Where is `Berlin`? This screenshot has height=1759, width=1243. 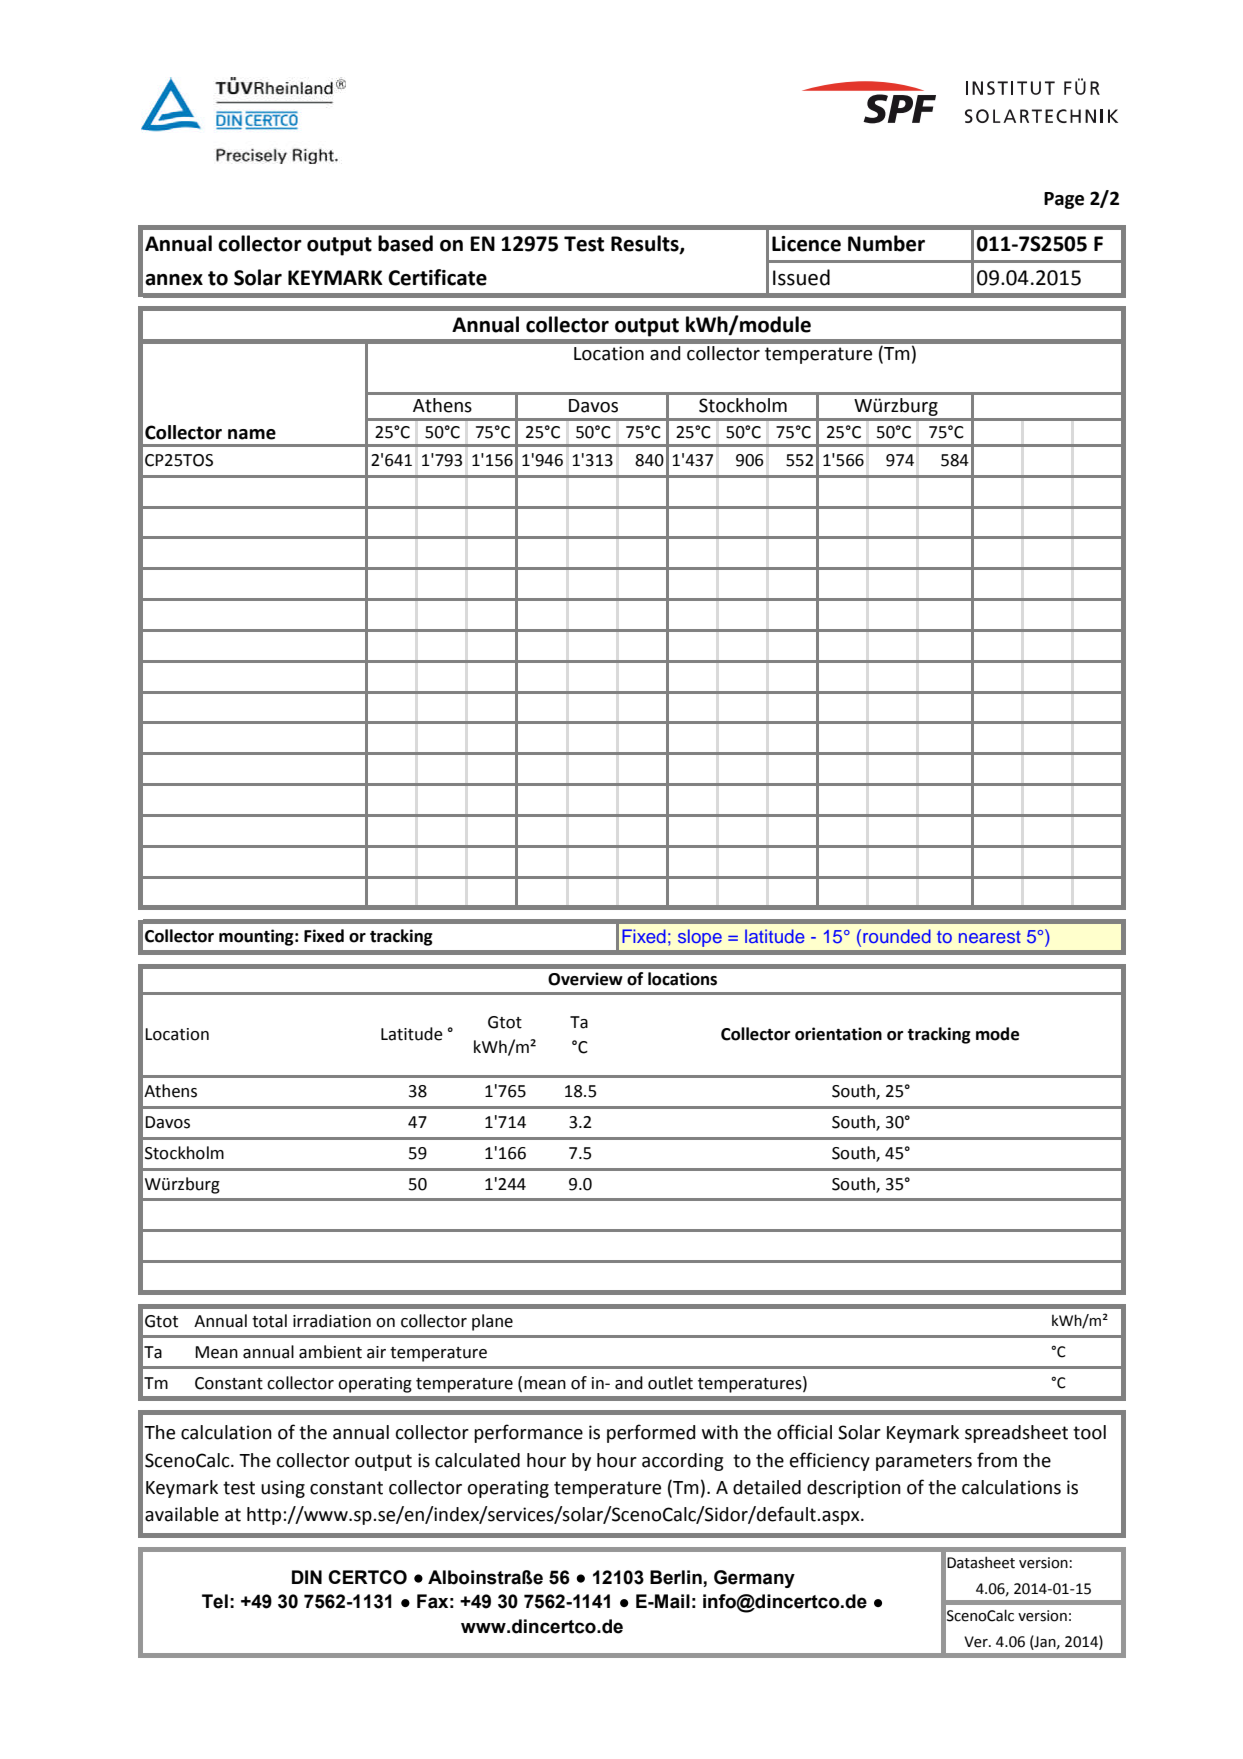 Berlin is located at coordinates (677, 1578).
